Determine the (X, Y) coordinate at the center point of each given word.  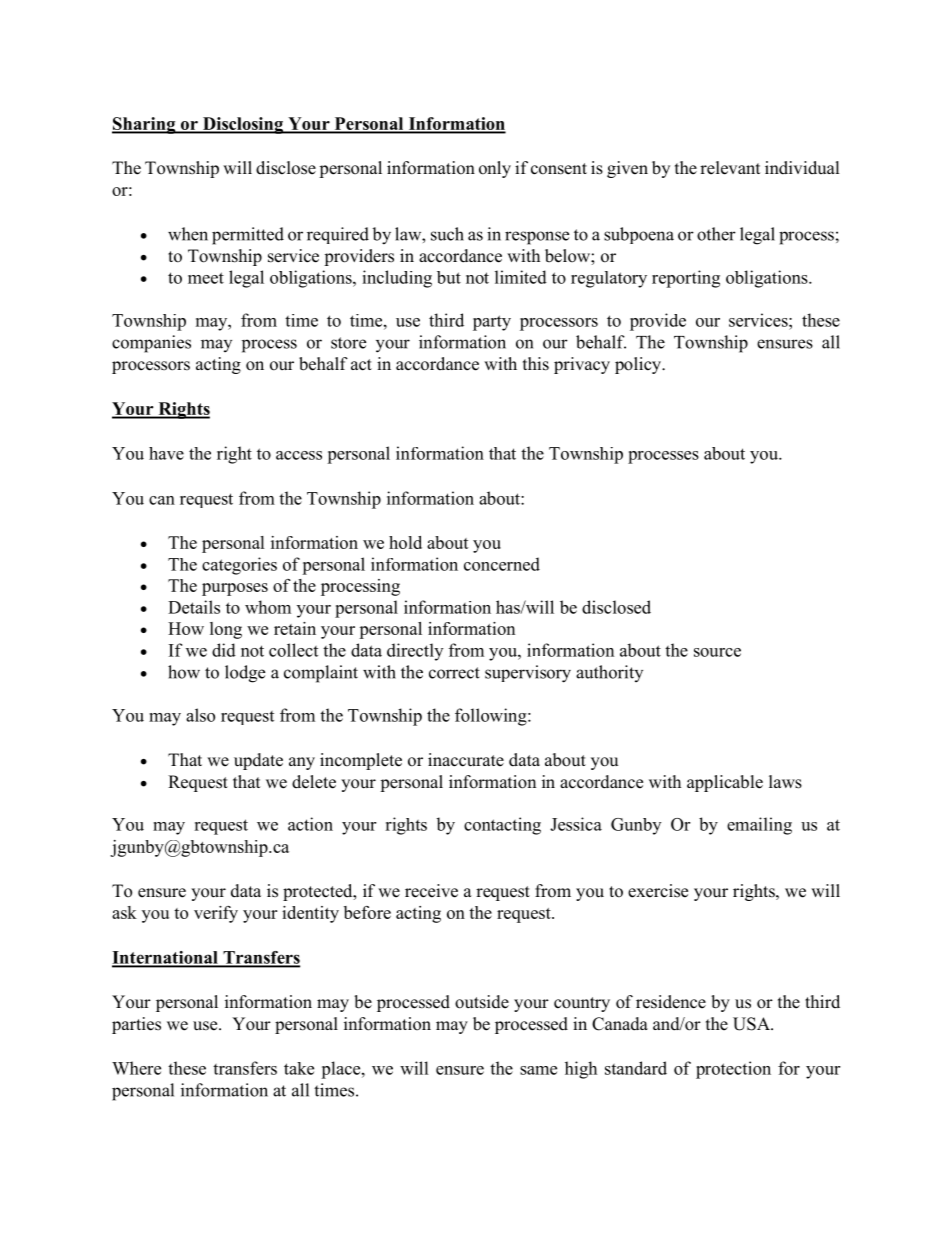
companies (151, 344)
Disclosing (242, 125)
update (258, 761)
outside (482, 1002)
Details (194, 607)
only (495, 169)
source (717, 652)
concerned (502, 564)
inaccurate (466, 760)
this (536, 364)
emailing (759, 826)
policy (639, 365)
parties (136, 1025)
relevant (730, 168)
